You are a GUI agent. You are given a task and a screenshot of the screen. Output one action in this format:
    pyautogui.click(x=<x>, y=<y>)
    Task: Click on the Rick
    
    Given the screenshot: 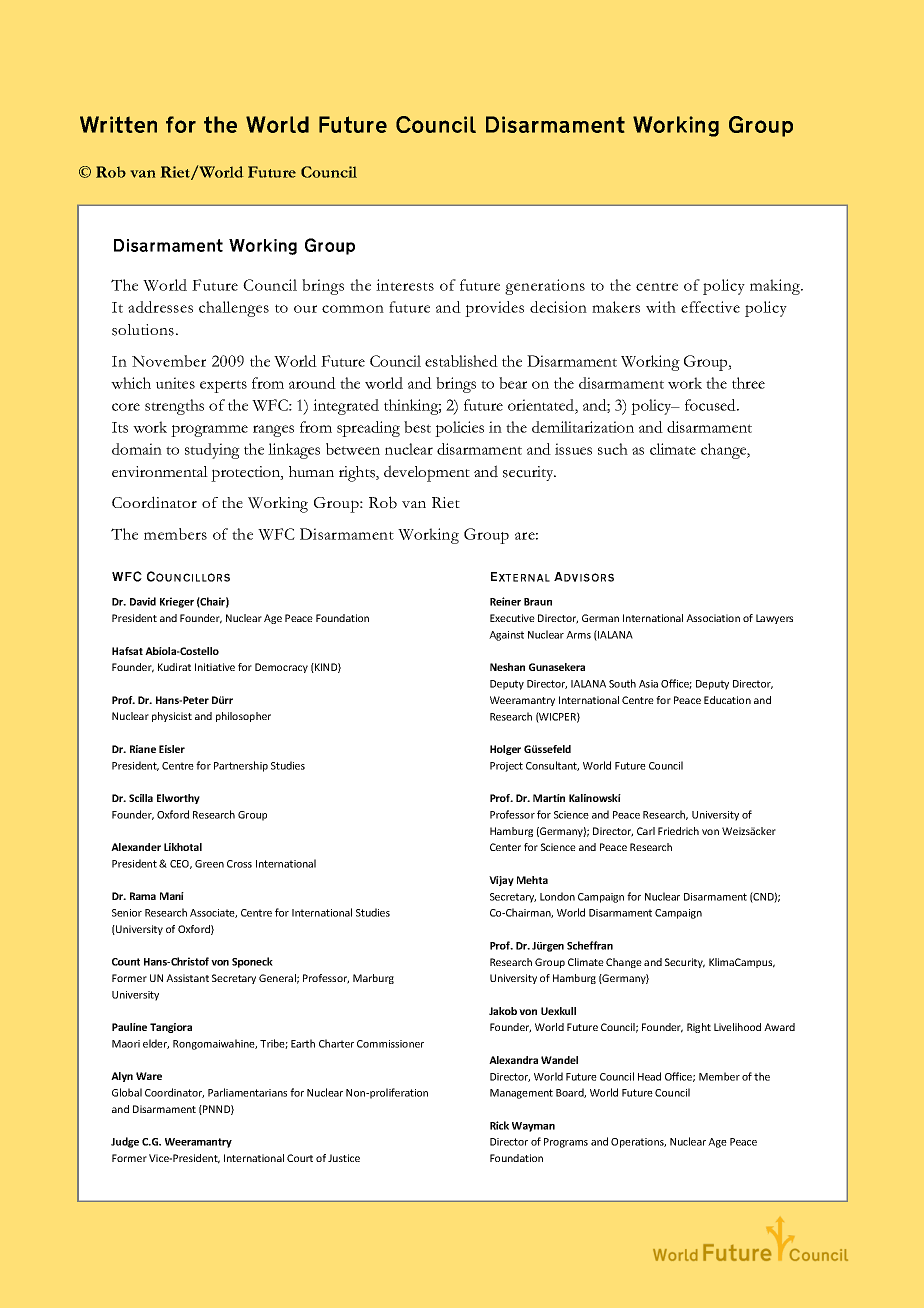 What is the action you would take?
    pyautogui.click(x=499, y=1125)
